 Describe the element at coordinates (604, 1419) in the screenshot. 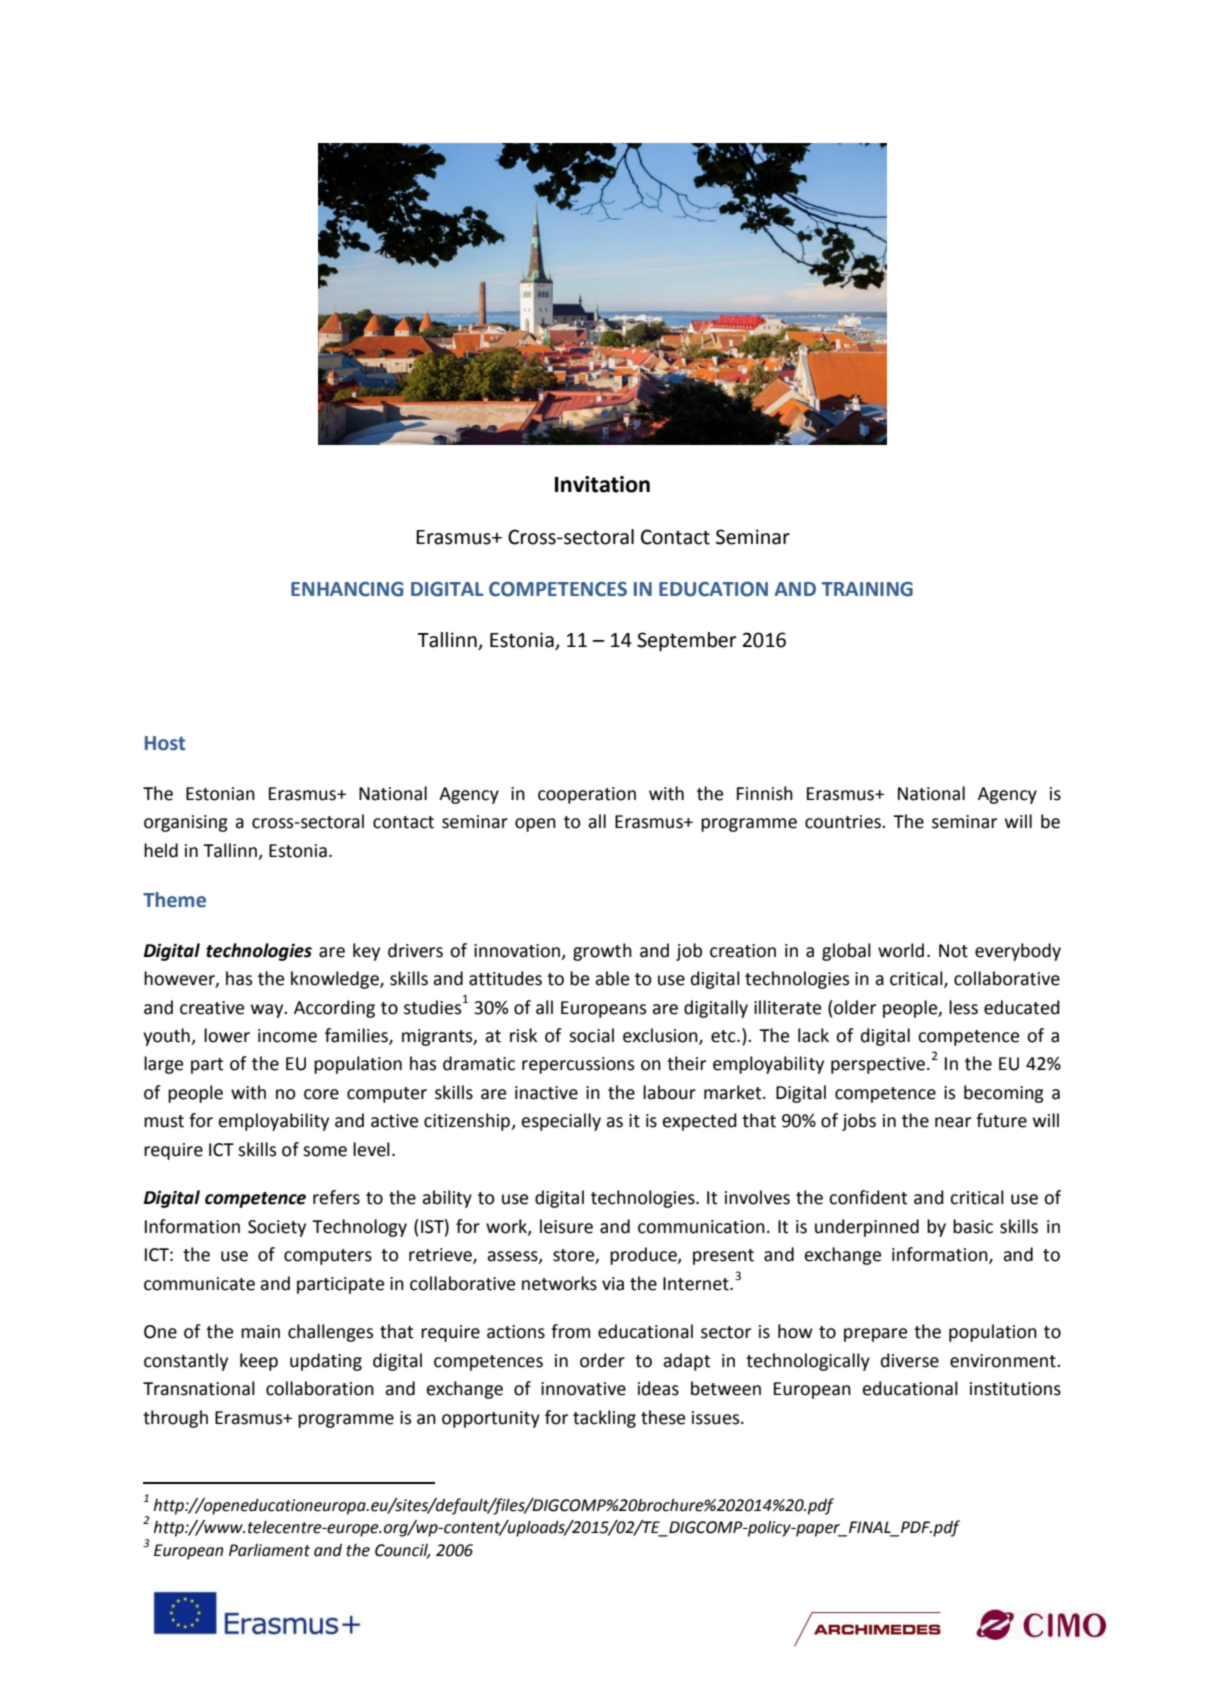

I see `tackling` at that location.
